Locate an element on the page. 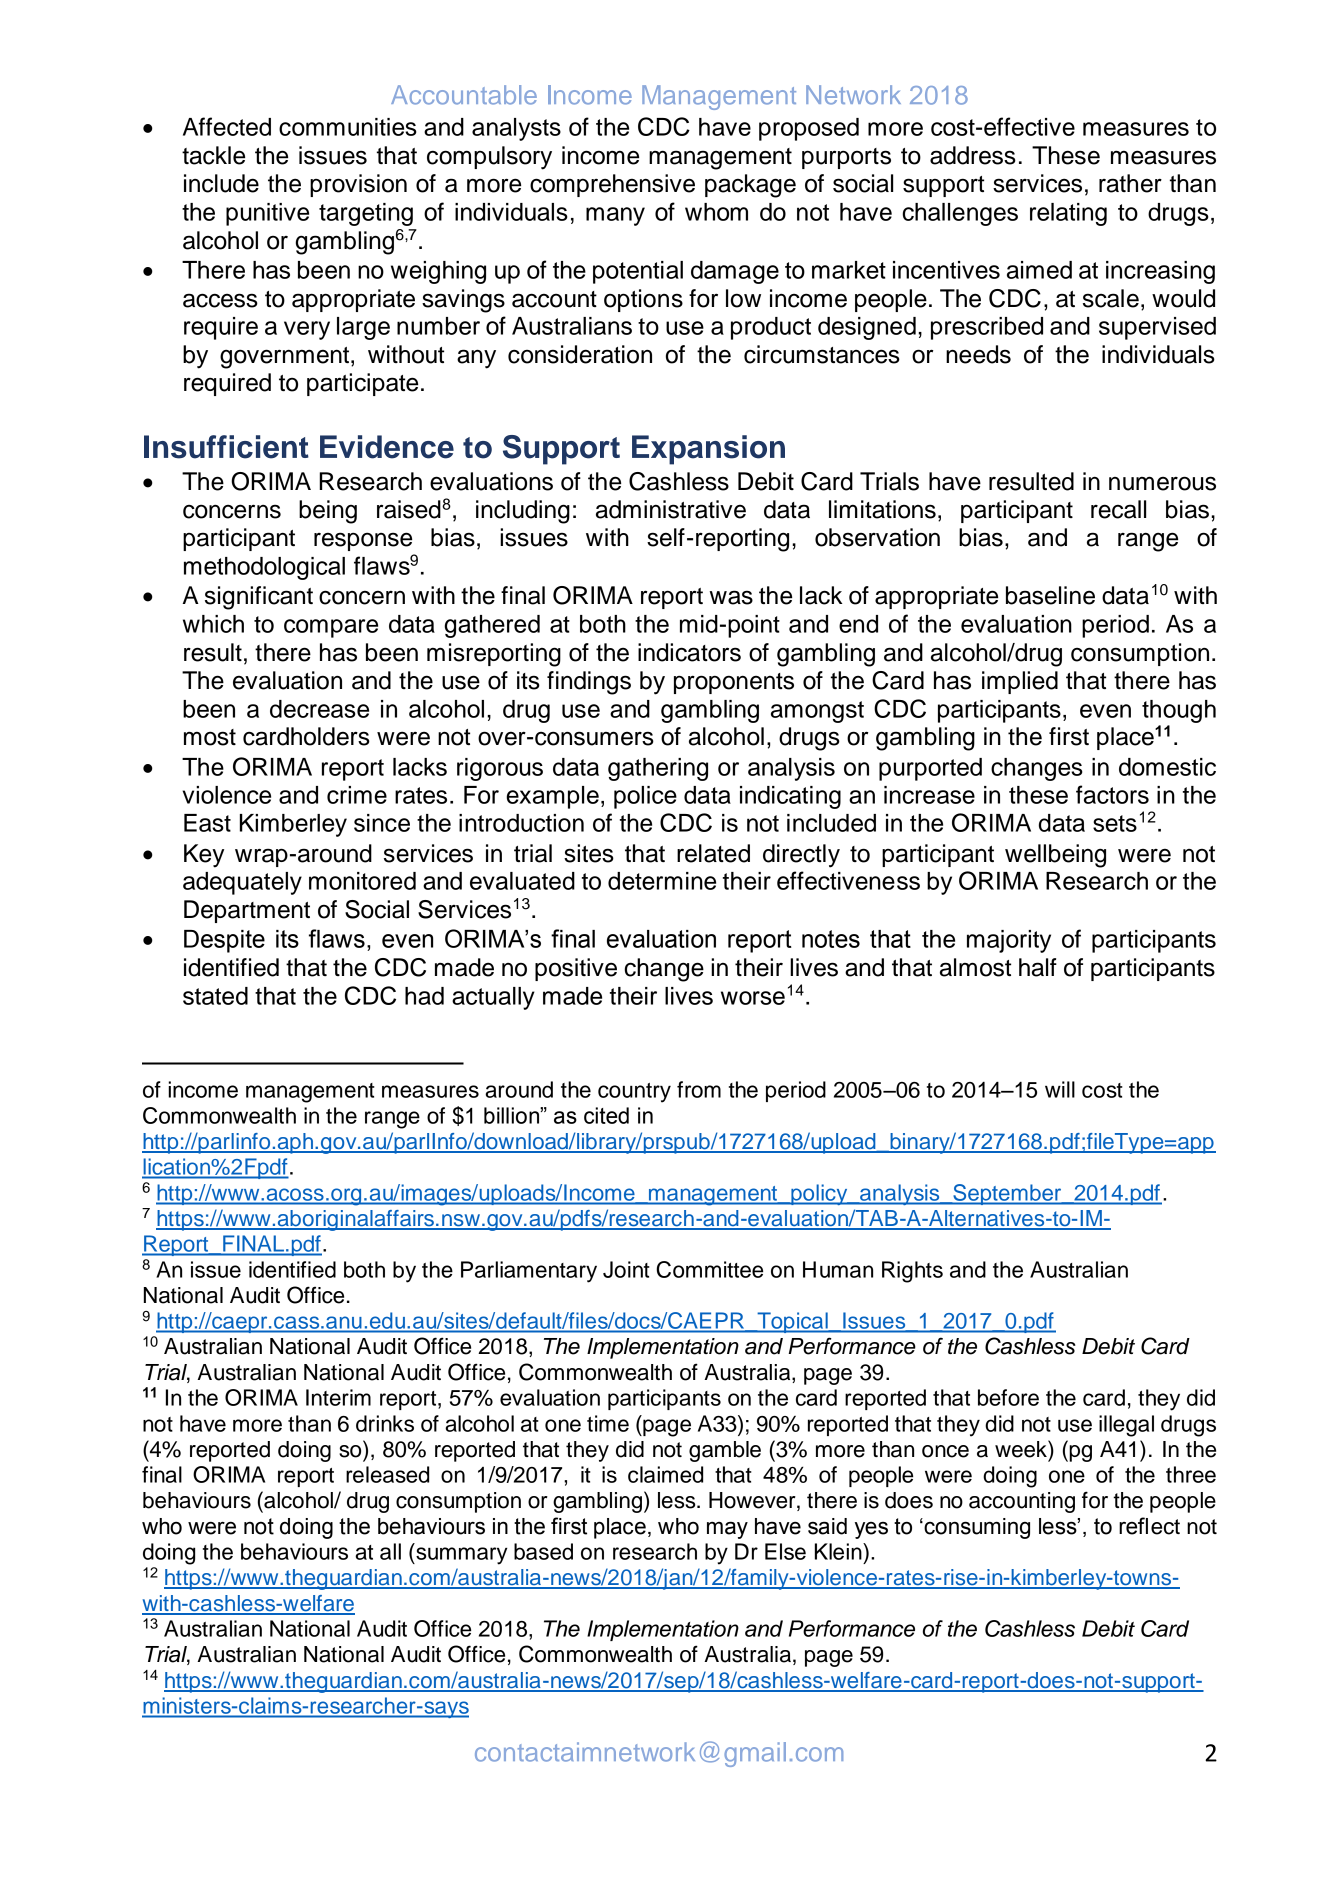 Image resolution: width=1327 pixels, height=1878 pixels. rather is located at coordinates (1130, 183).
